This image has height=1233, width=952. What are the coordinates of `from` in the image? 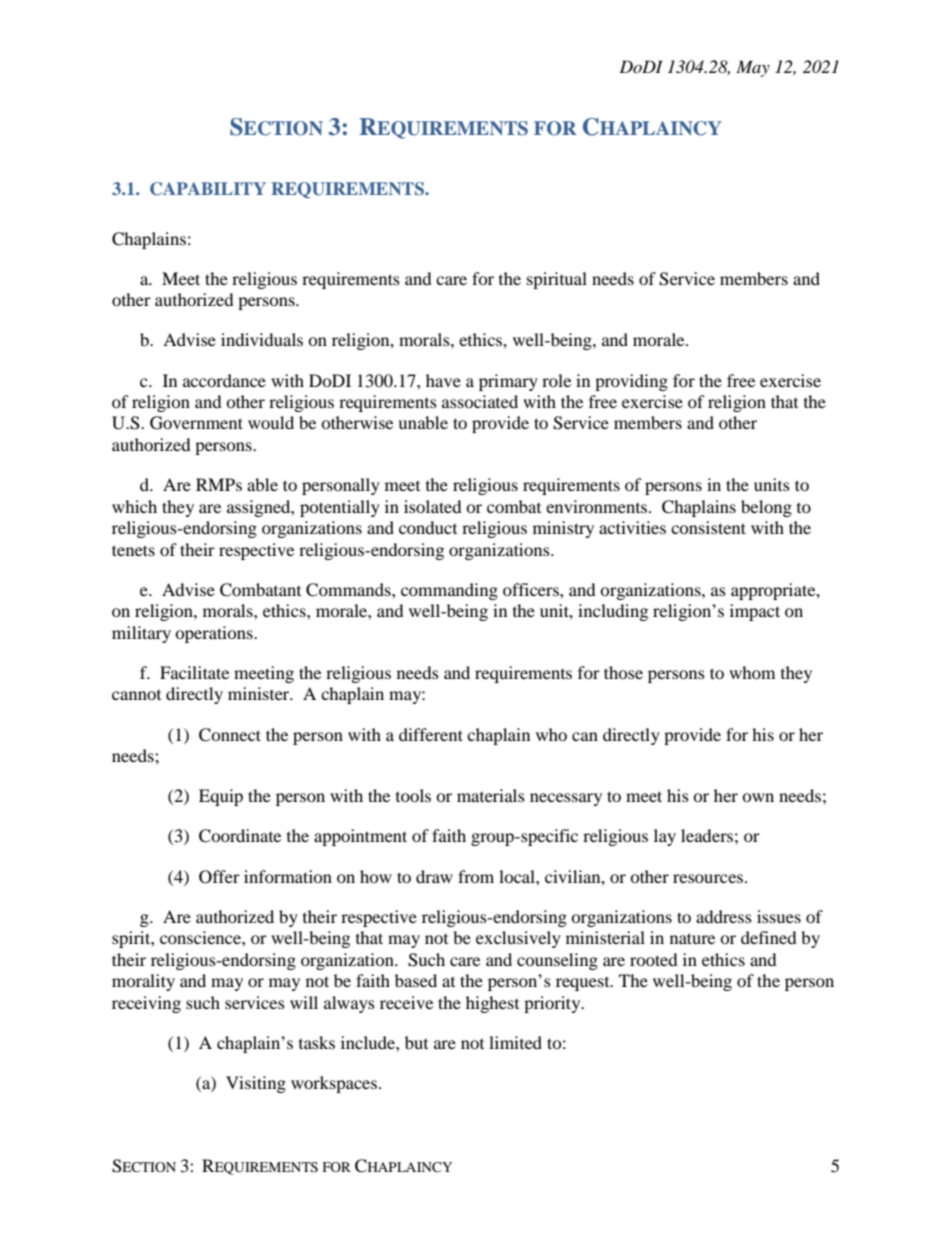 It's located at (476, 876).
